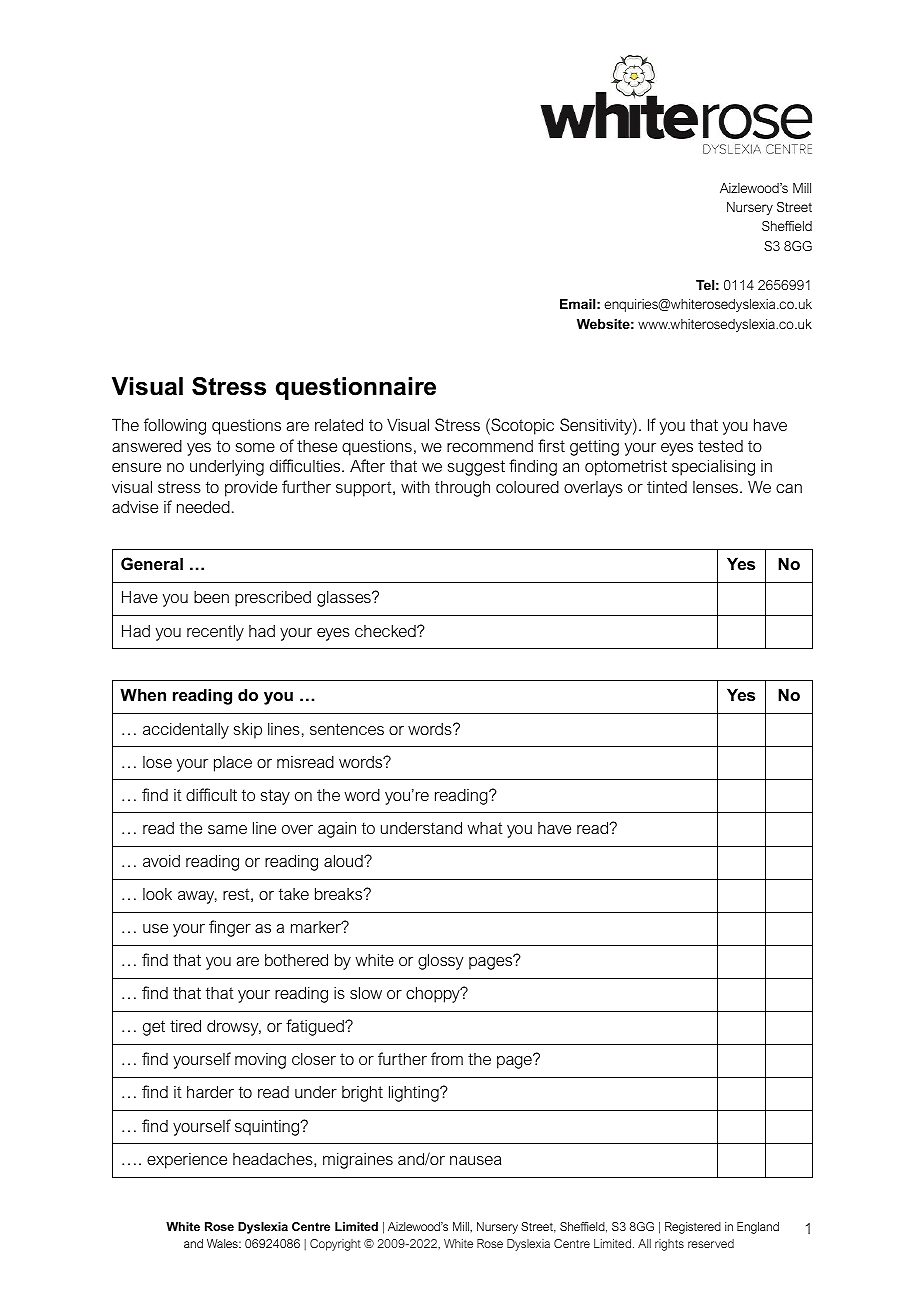  Describe the element at coordinates (386, 630) in the screenshot. I see `checked` at that location.
